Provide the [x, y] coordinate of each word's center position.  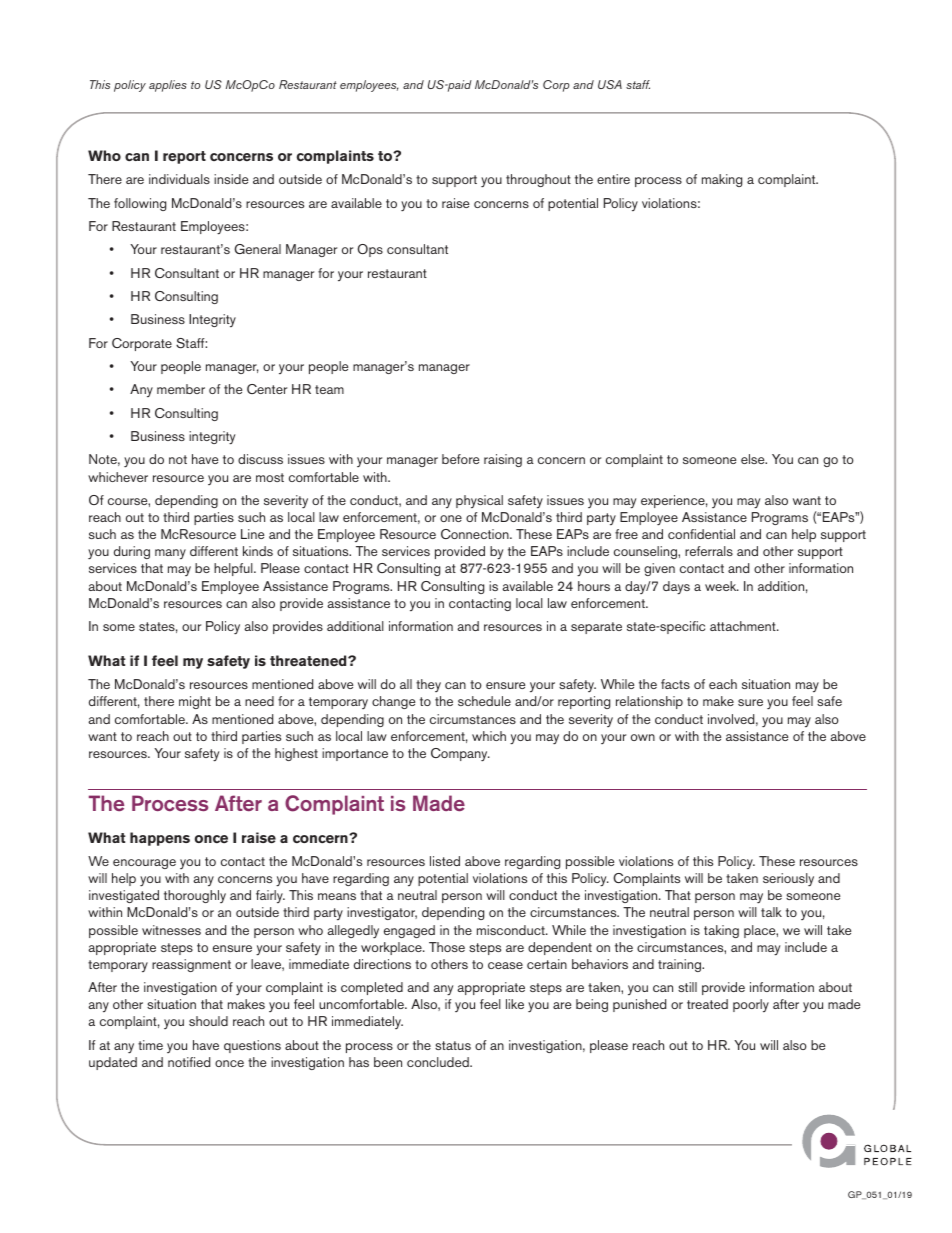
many [170, 554]
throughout [538, 180]
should [208, 1021]
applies [168, 86]
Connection [476, 534]
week [722, 586]
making [722, 180]
